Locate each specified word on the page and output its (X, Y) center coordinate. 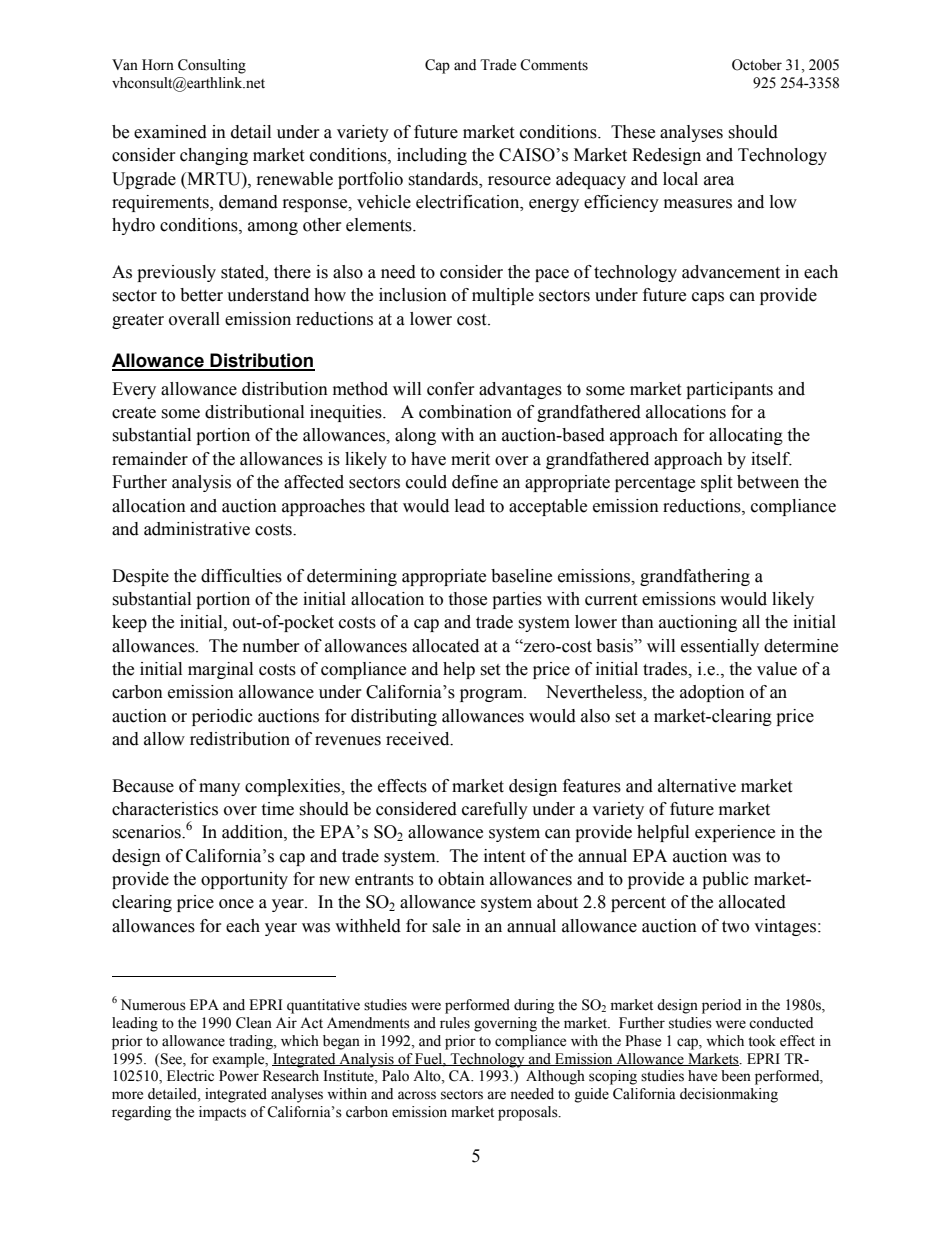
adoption (712, 693)
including (432, 156)
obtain (461, 879)
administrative (197, 529)
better (201, 295)
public (725, 880)
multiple (503, 296)
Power (239, 1076)
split (716, 483)
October (757, 65)
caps (708, 298)
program (492, 695)
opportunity (244, 880)
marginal (220, 670)
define (475, 482)
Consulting (212, 66)
